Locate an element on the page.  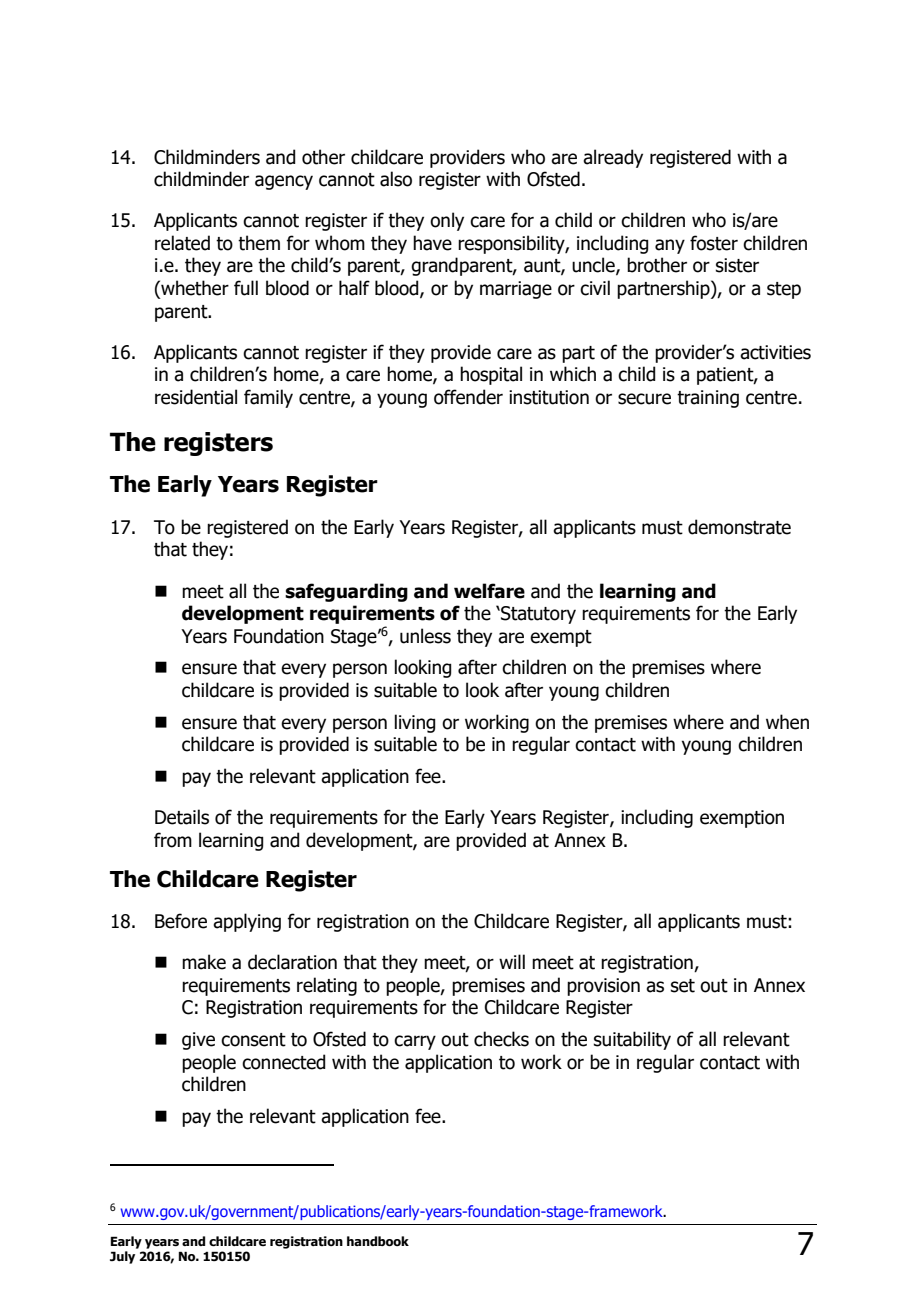
suitability is located at coordinates (632, 1040).
